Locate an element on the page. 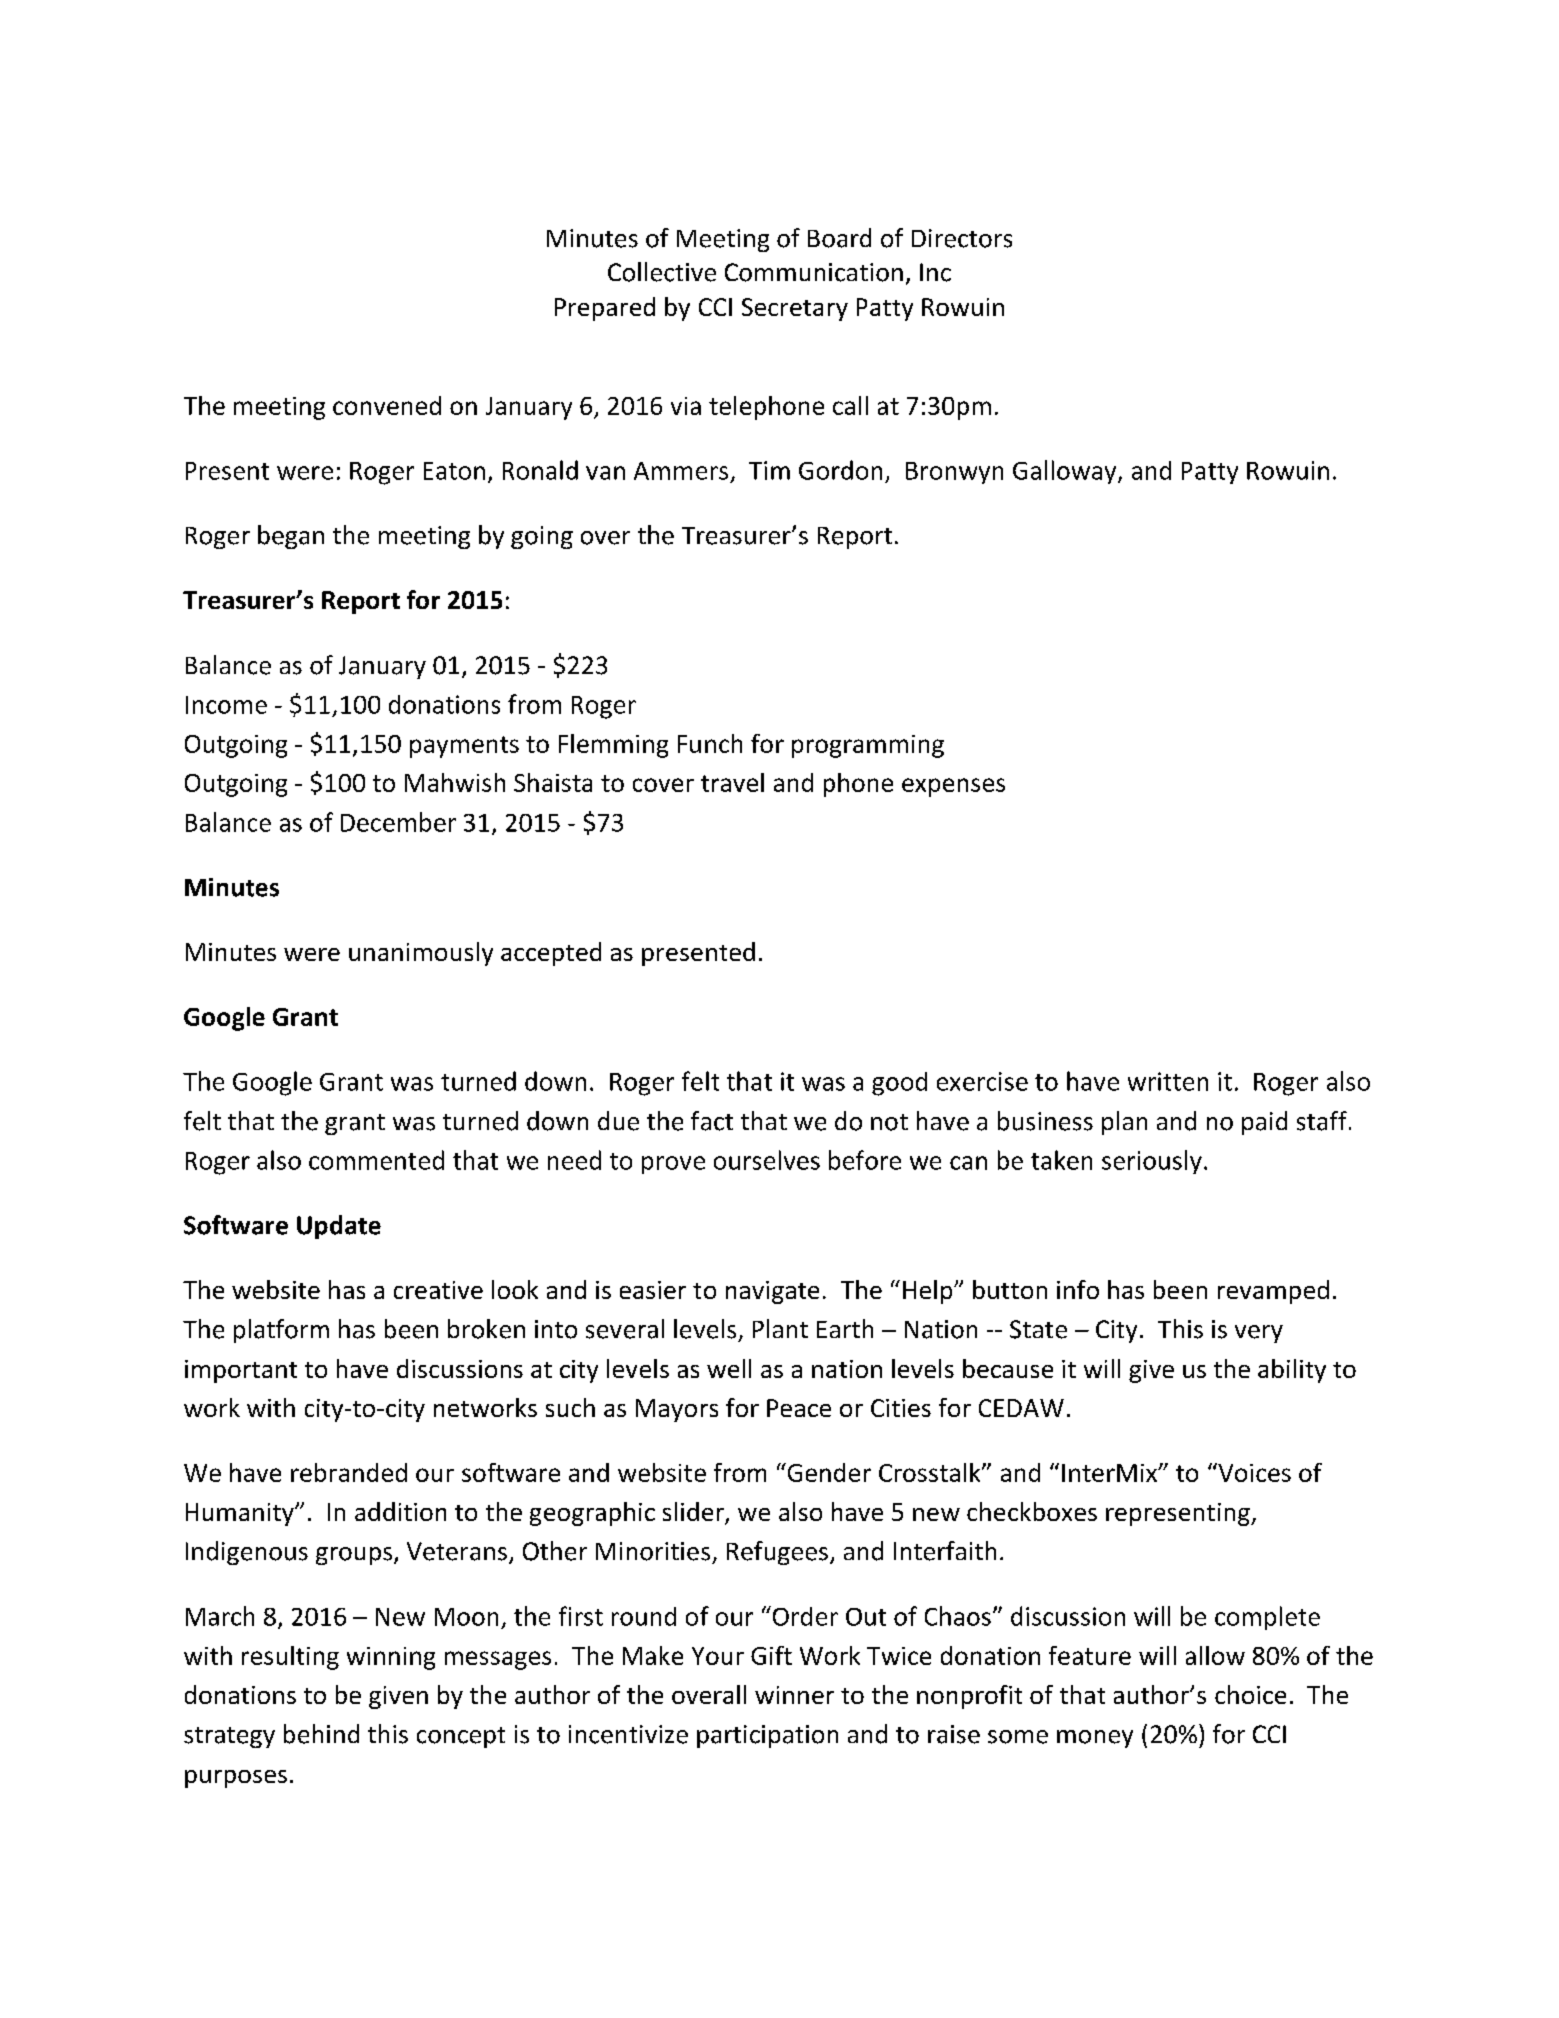 Image resolution: width=1559 pixels, height=2018 pixels. expenses is located at coordinates (953, 787).
